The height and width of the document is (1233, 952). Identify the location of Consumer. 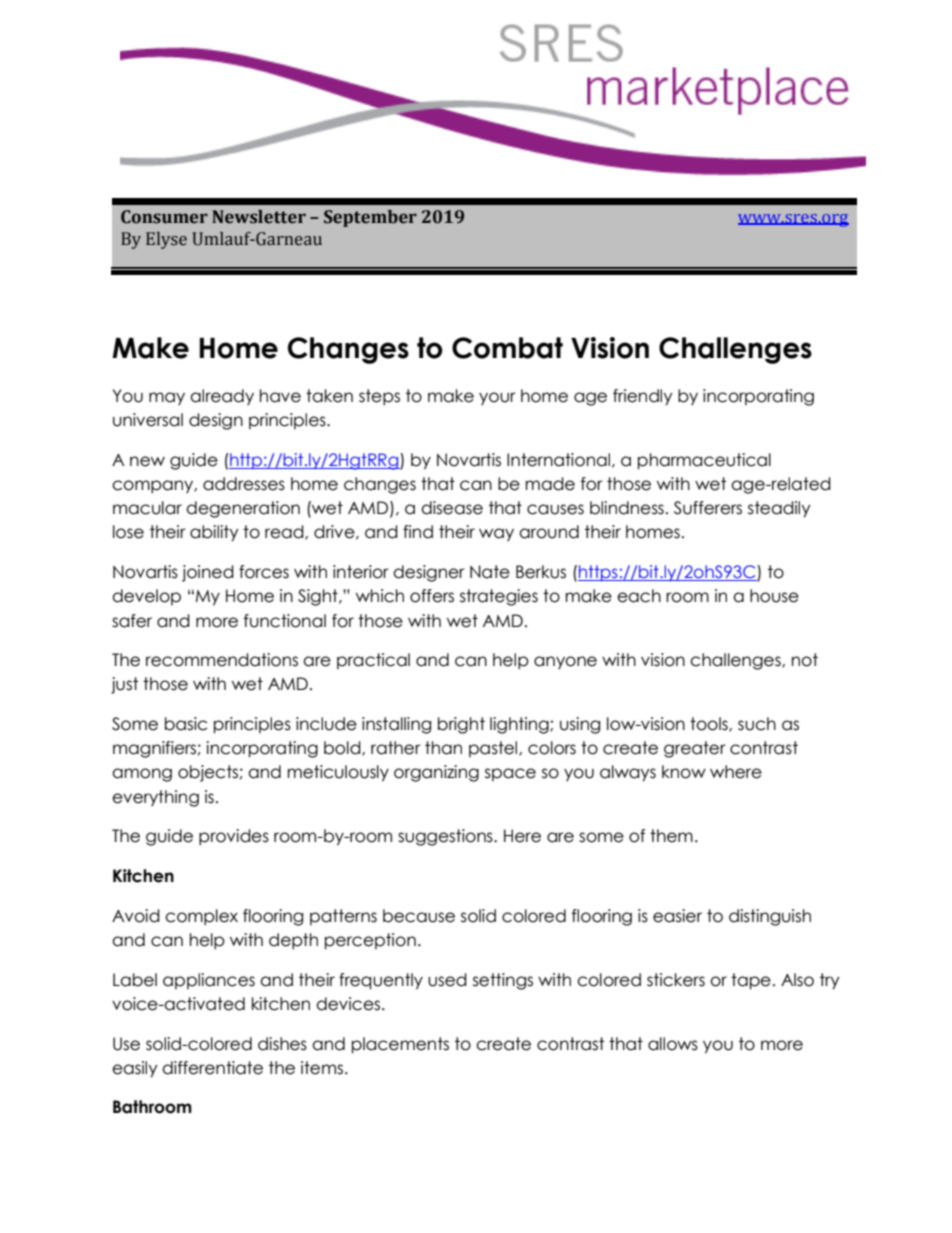
(164, 217).
